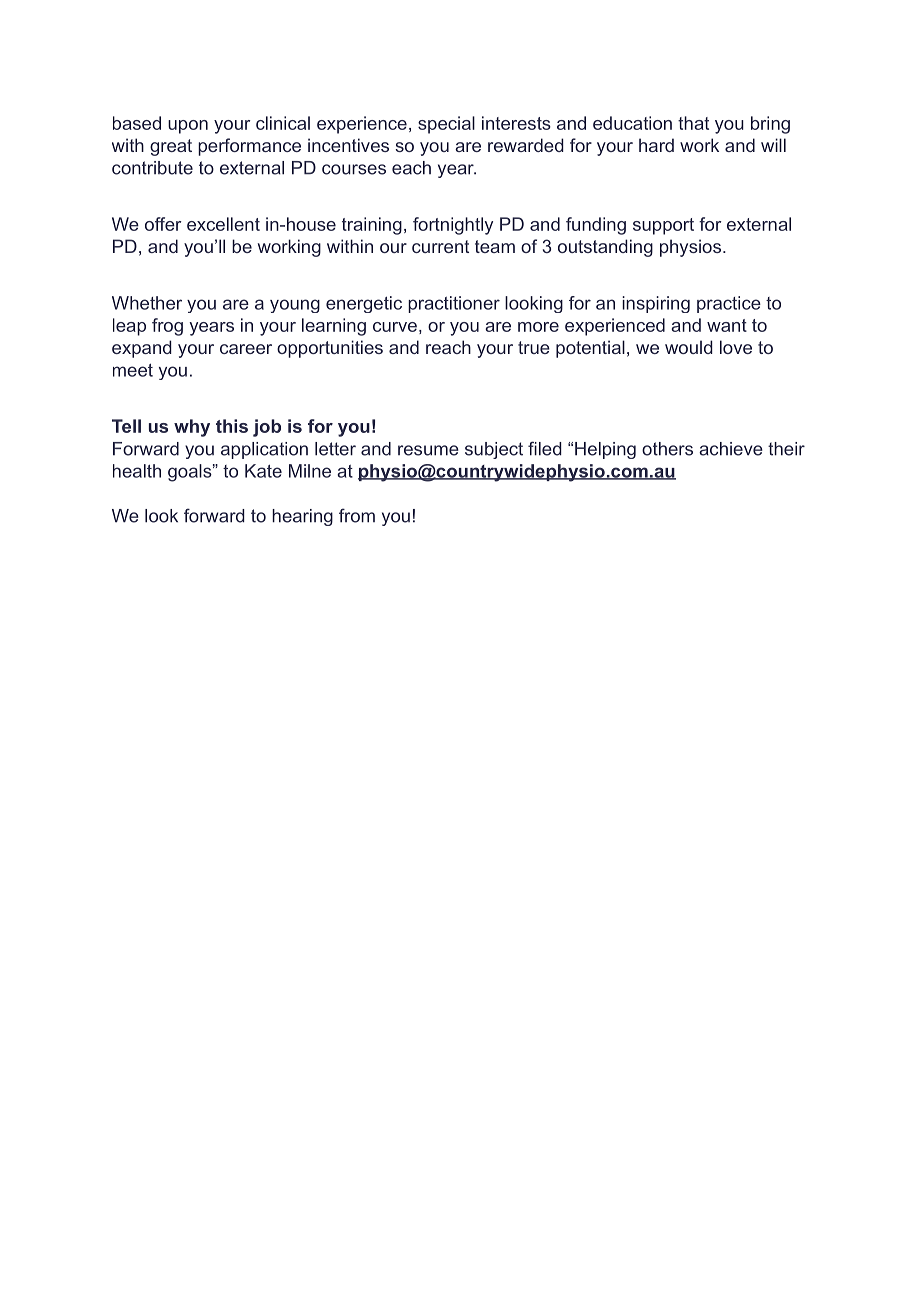 Image resolution: width=924 pixels, height=1307 pixels. Describe the element at coordinates (188, 127) in the screenshot. I see `upon` at that location.
